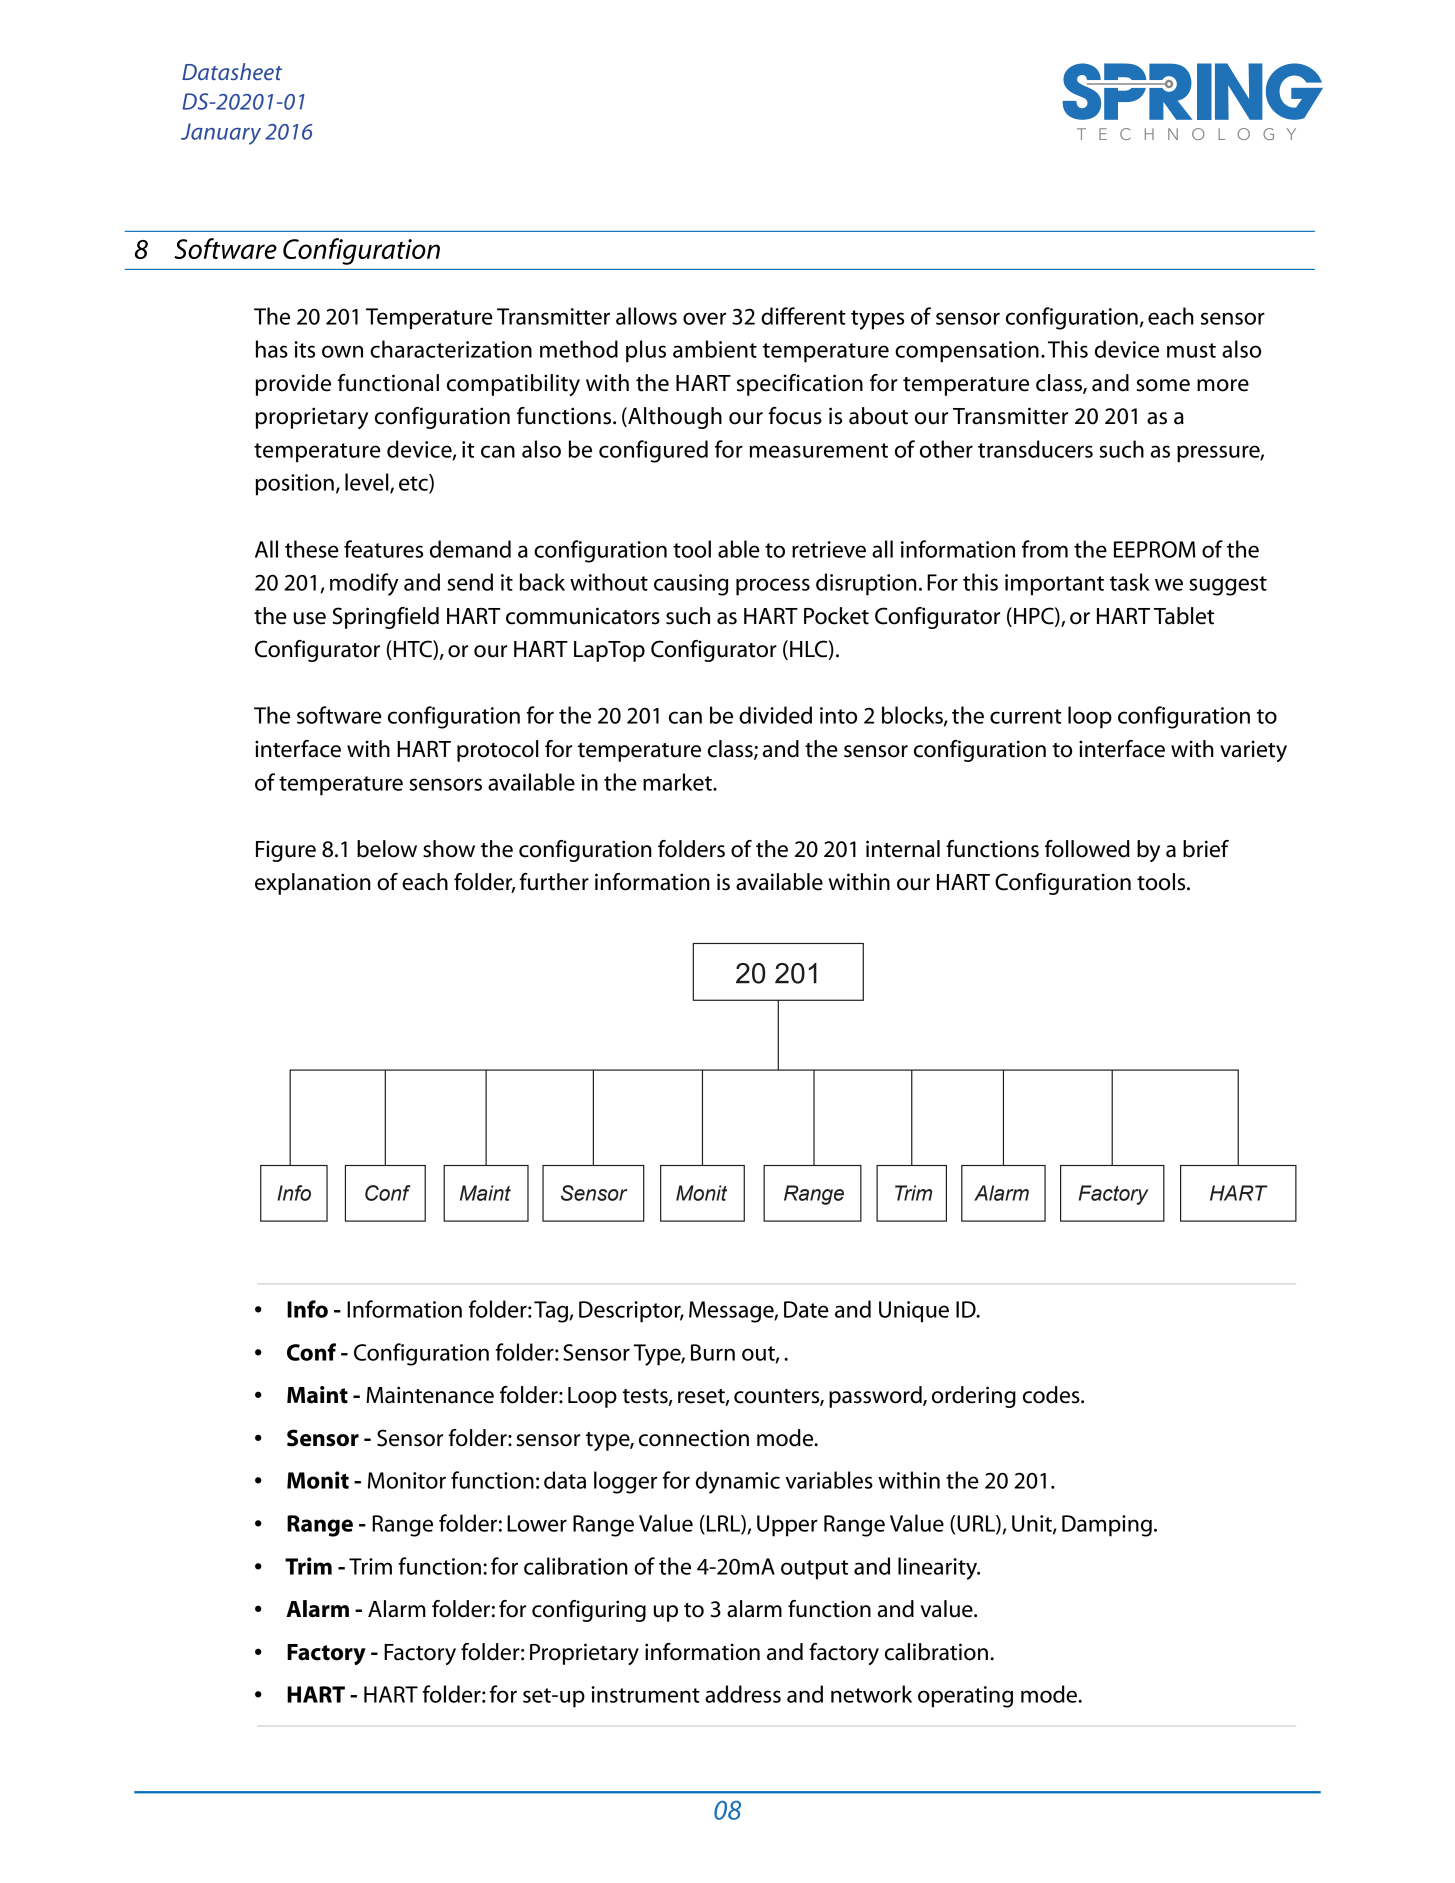  What do you see at coordinates (1087, 849) in the screenshot?
I see `followed` at bounding box center [1087, 849].
